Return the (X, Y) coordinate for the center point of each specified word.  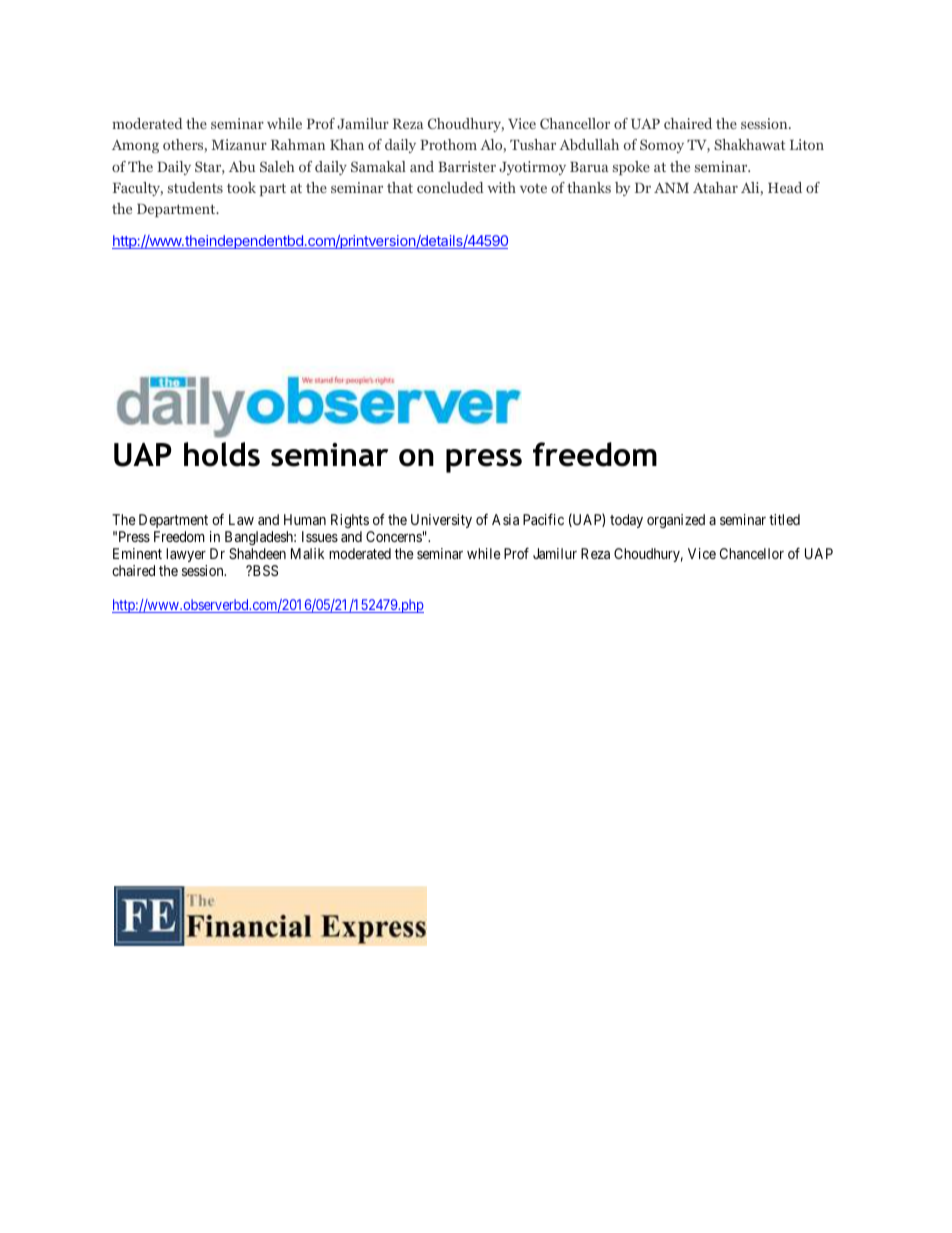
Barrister (467, 166)
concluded (450, 187)
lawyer (186, 555)
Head (785, 187)
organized (676, 521)
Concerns (394, 536)
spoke (631, 168)
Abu (242, 166)
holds (222, 454)
